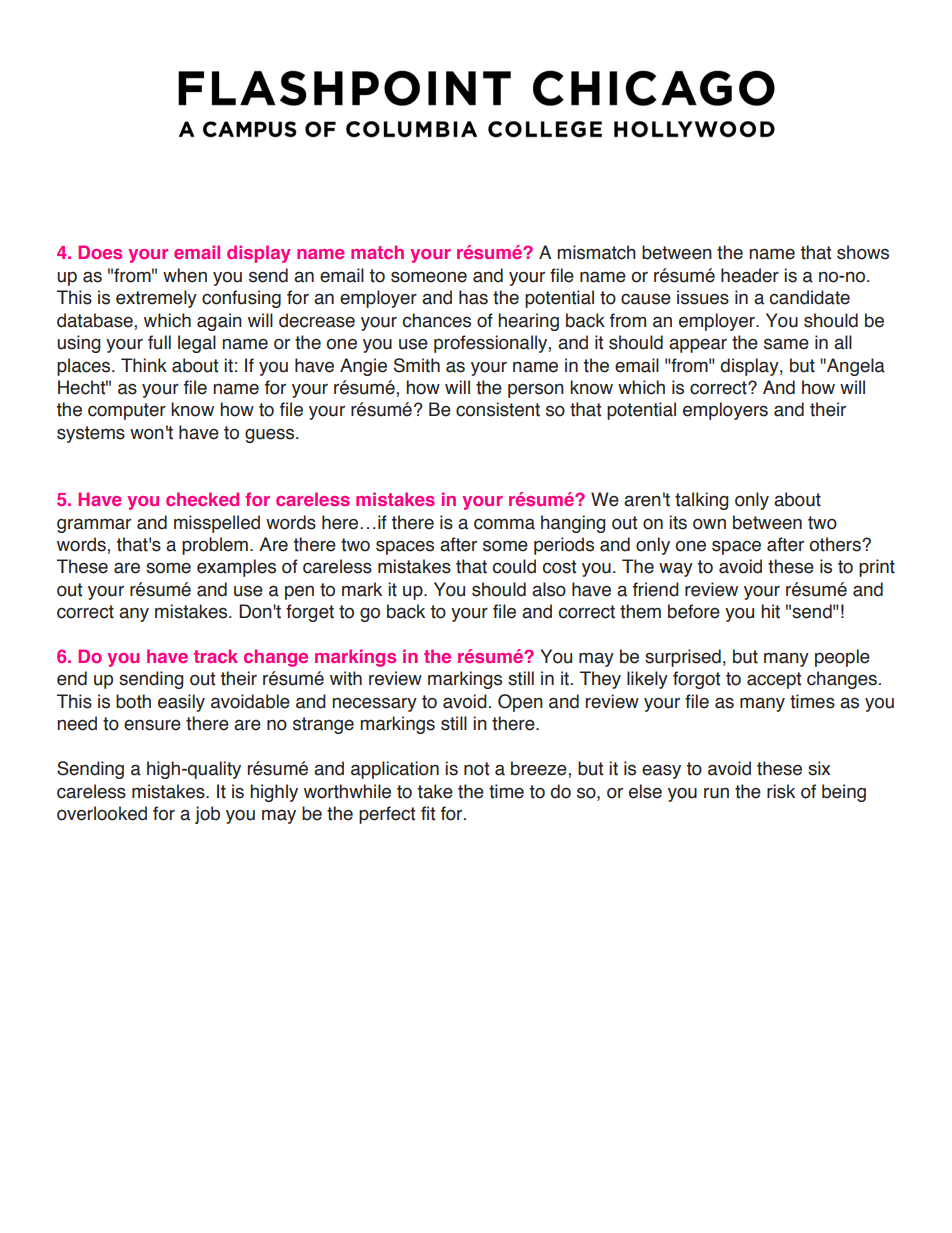 This screenshot has height=1233, width=952. What do you see at coordinates (504, 524) in the screenshot?
I see `comma` at bounding box center [504, 524].
